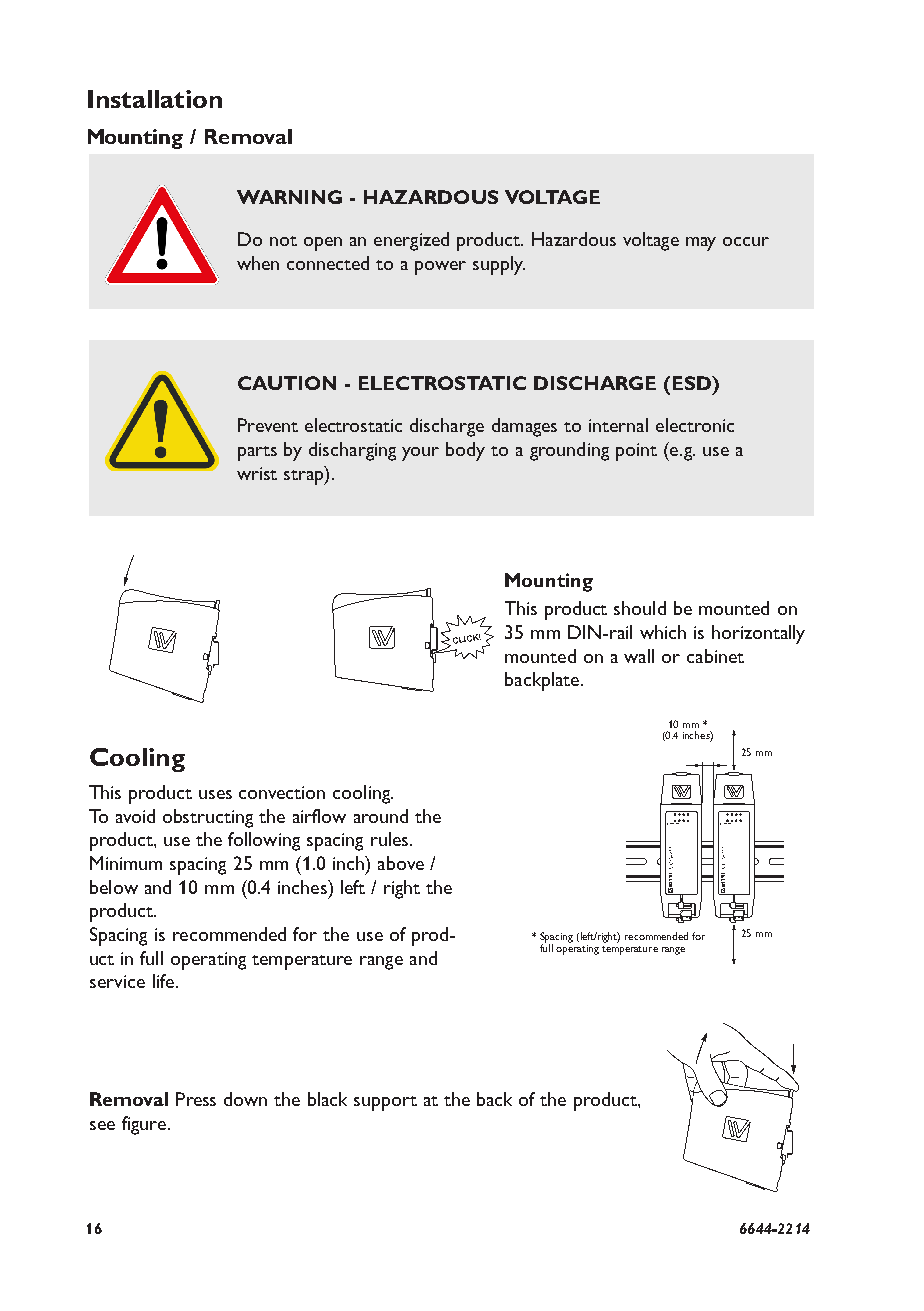  What do you see at coordinates (155, 99) in the screenshot?
I see `Installation` at bounding box center [155, 99].
